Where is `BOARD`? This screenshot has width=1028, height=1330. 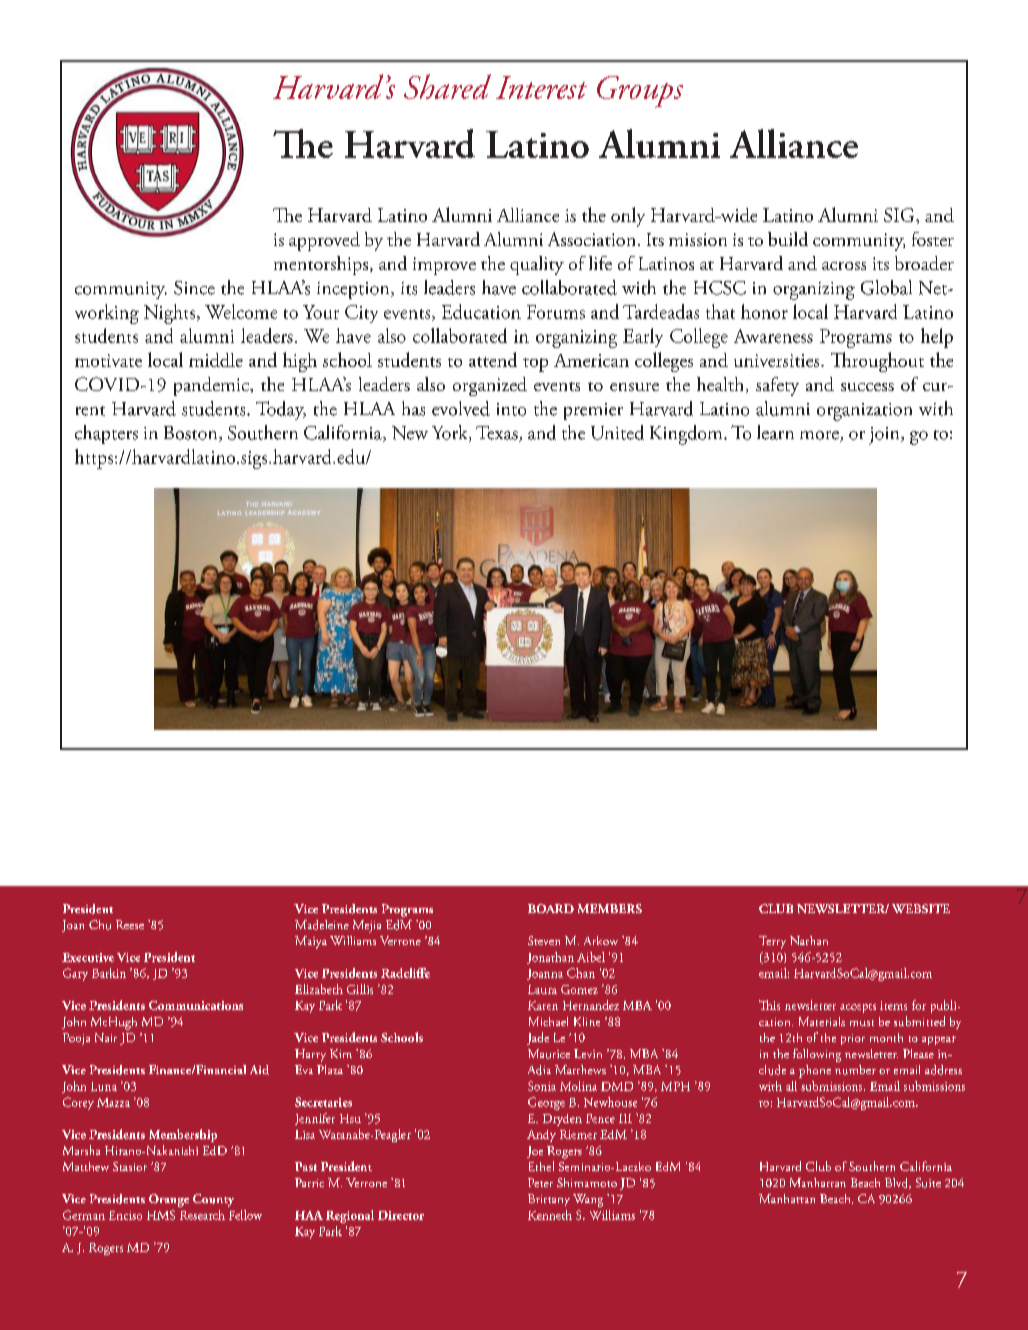 BOARD is located at coordinates (551, 908).
